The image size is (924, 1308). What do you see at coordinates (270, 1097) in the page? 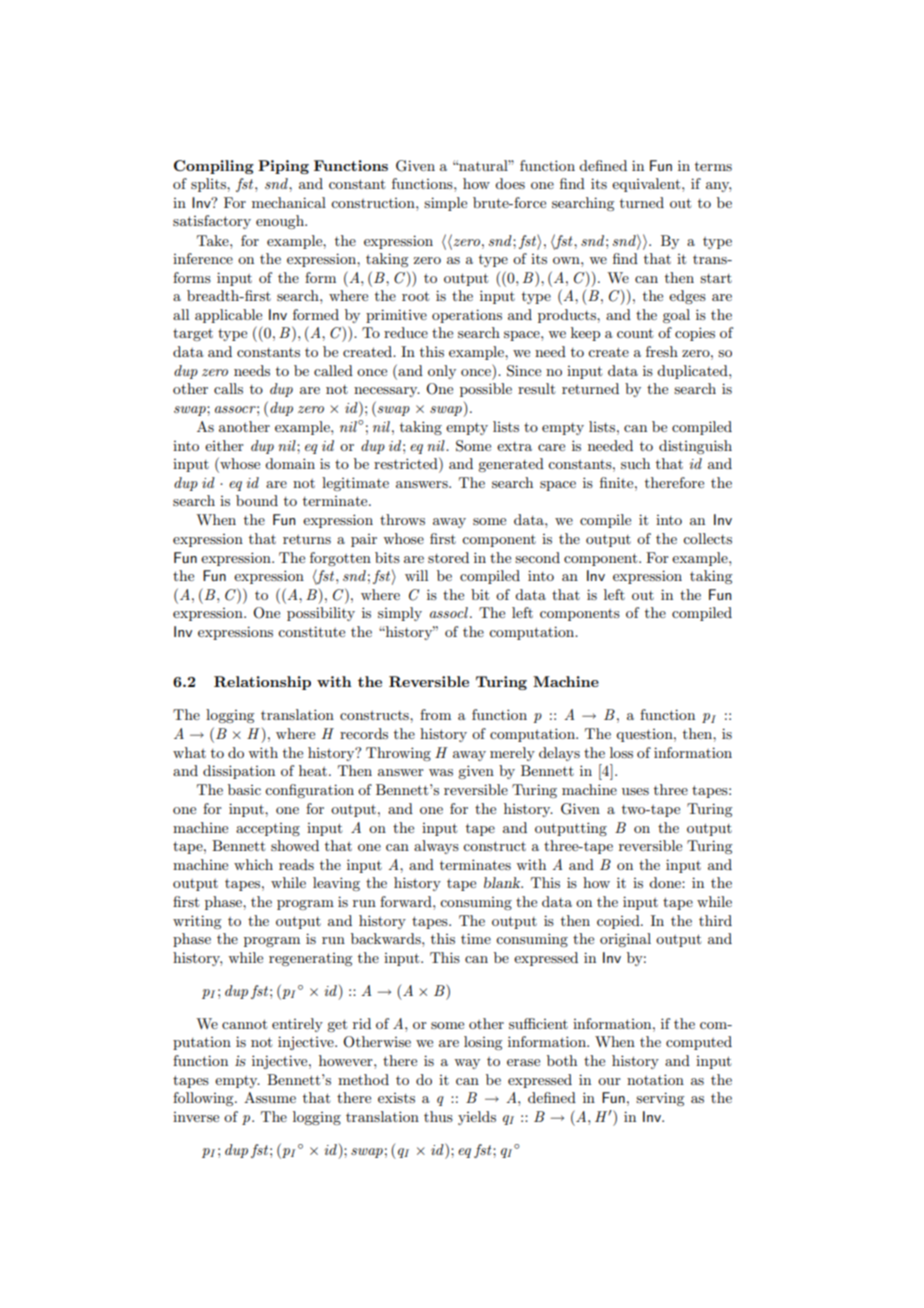
I see `Assume` at bounding box center [270, 1097].
